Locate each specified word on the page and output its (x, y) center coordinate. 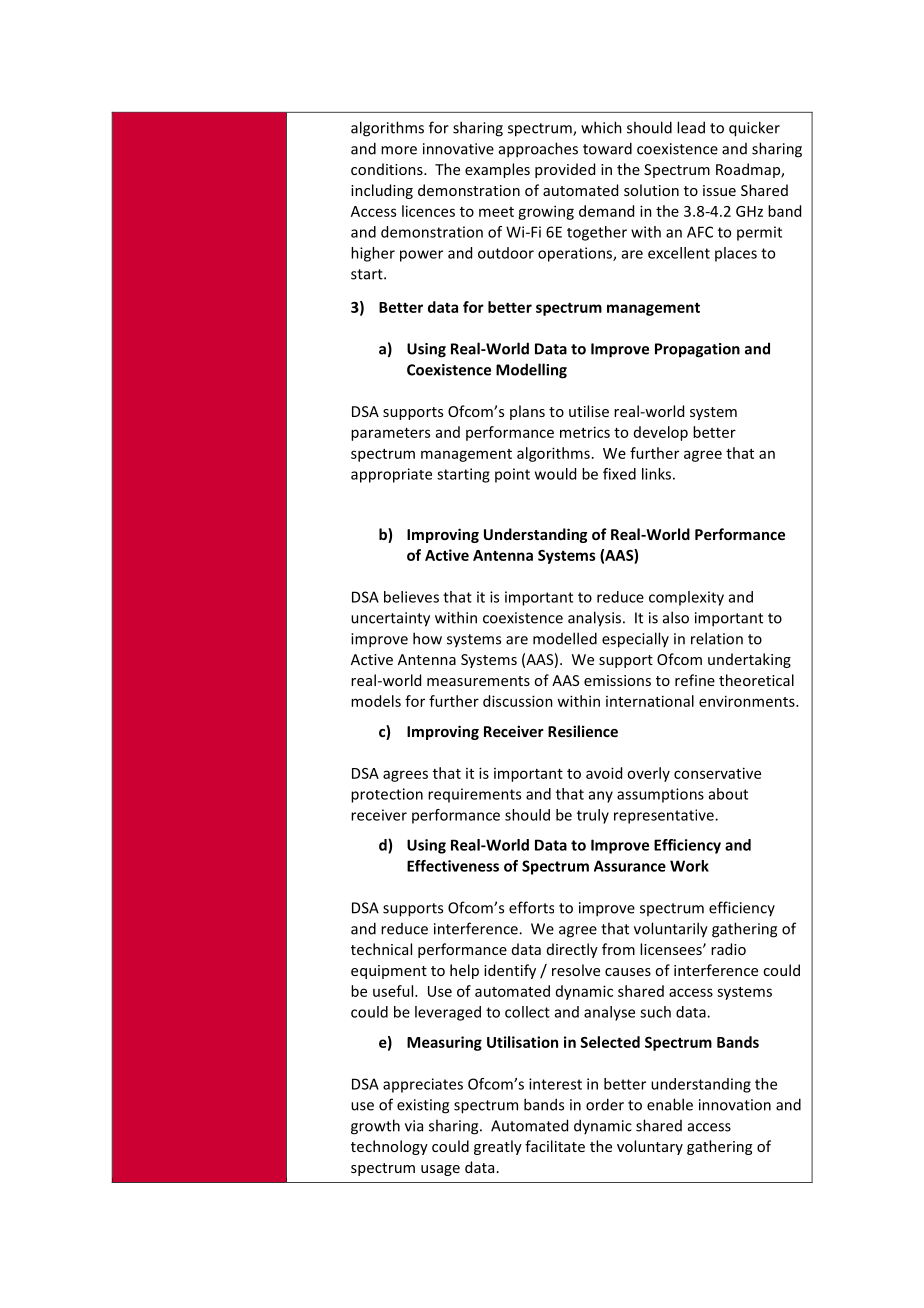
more (399, 150)
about (728, 794)
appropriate (391, 475)
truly (593, 816)
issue (719, 190)
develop (661, 433)
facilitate (555, 1146)
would (555, 474)
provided (565, 170)
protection (387, 795)
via (414, 1126)
